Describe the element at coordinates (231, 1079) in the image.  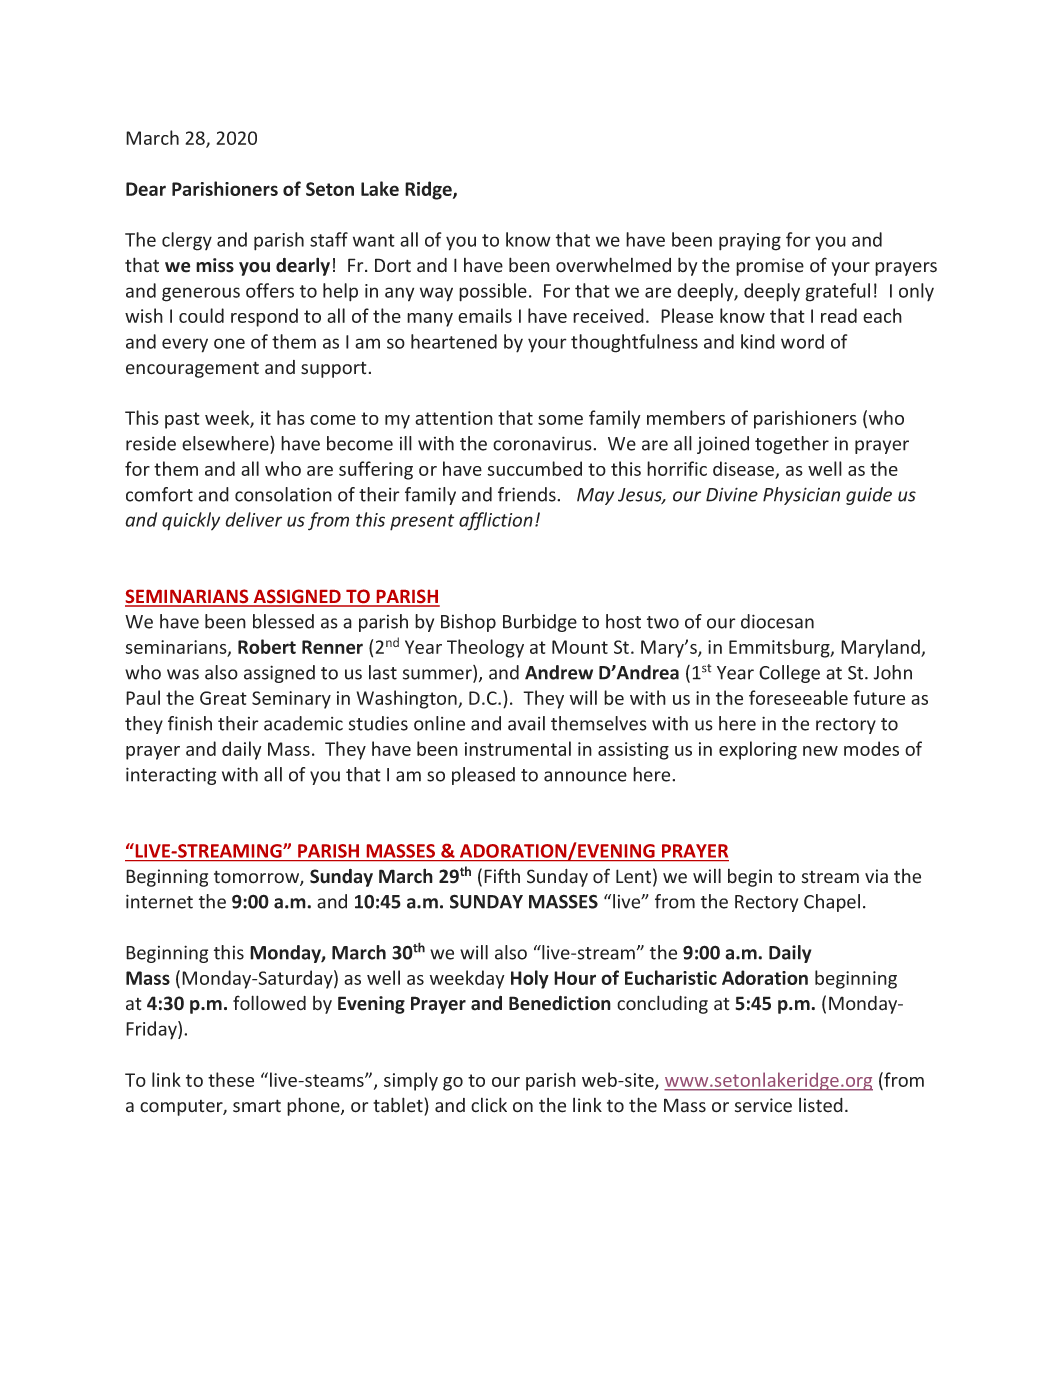
I see `these` at that location.
